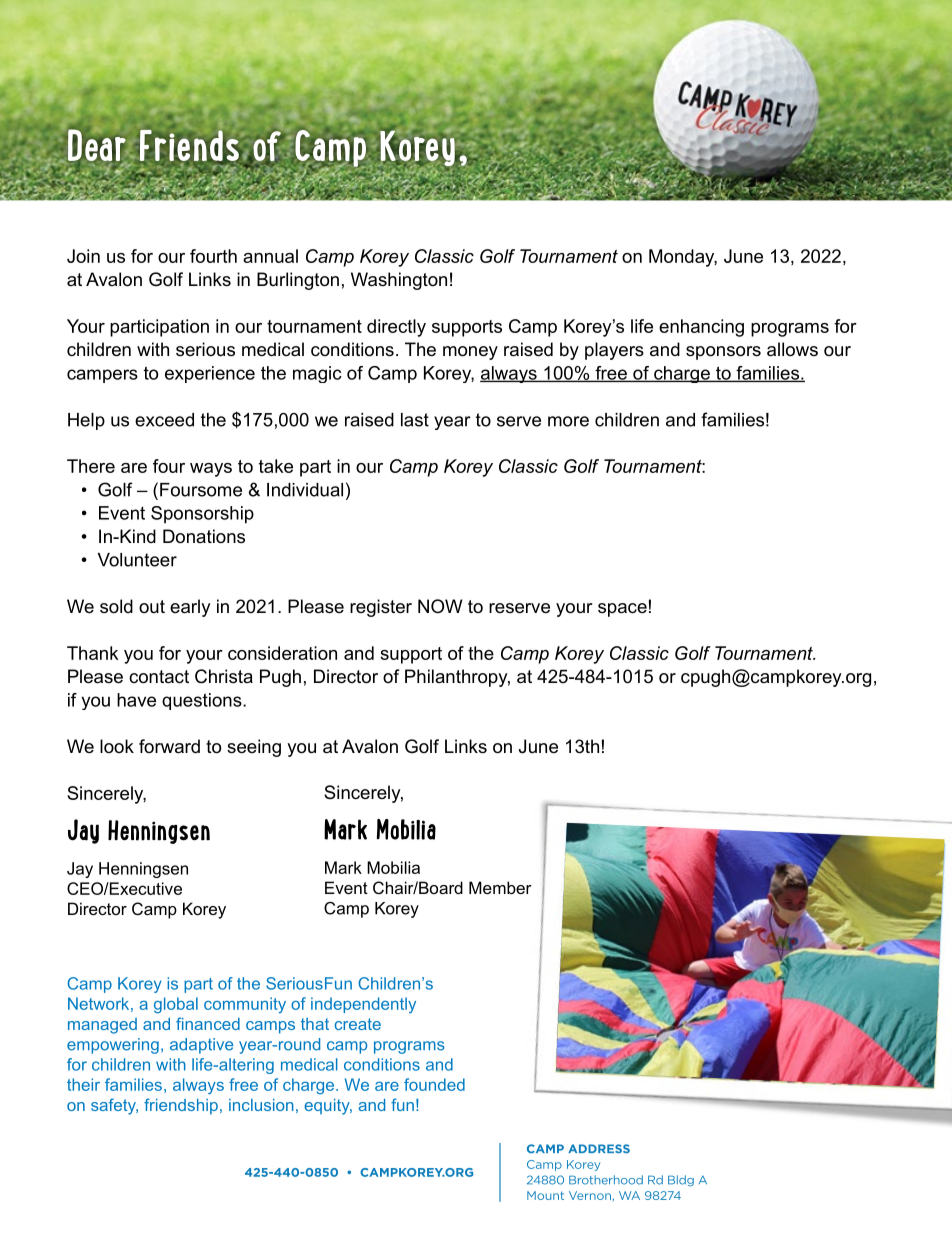  Describe the element at coordinates (152, 606) in the screenshot. I see `out` at that location.
